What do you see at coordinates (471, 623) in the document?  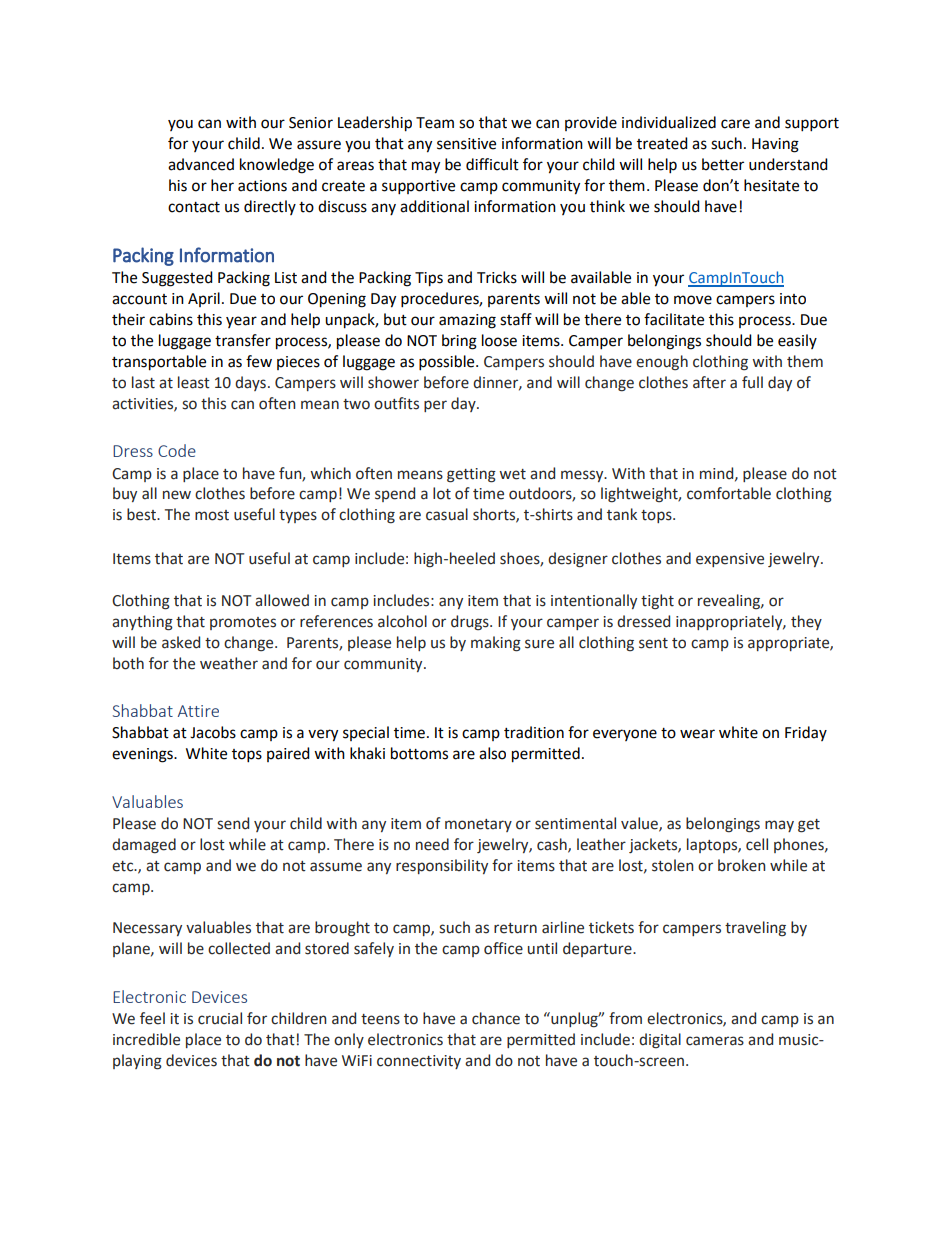 I see `drugs` at bounding box center [471, 623].
